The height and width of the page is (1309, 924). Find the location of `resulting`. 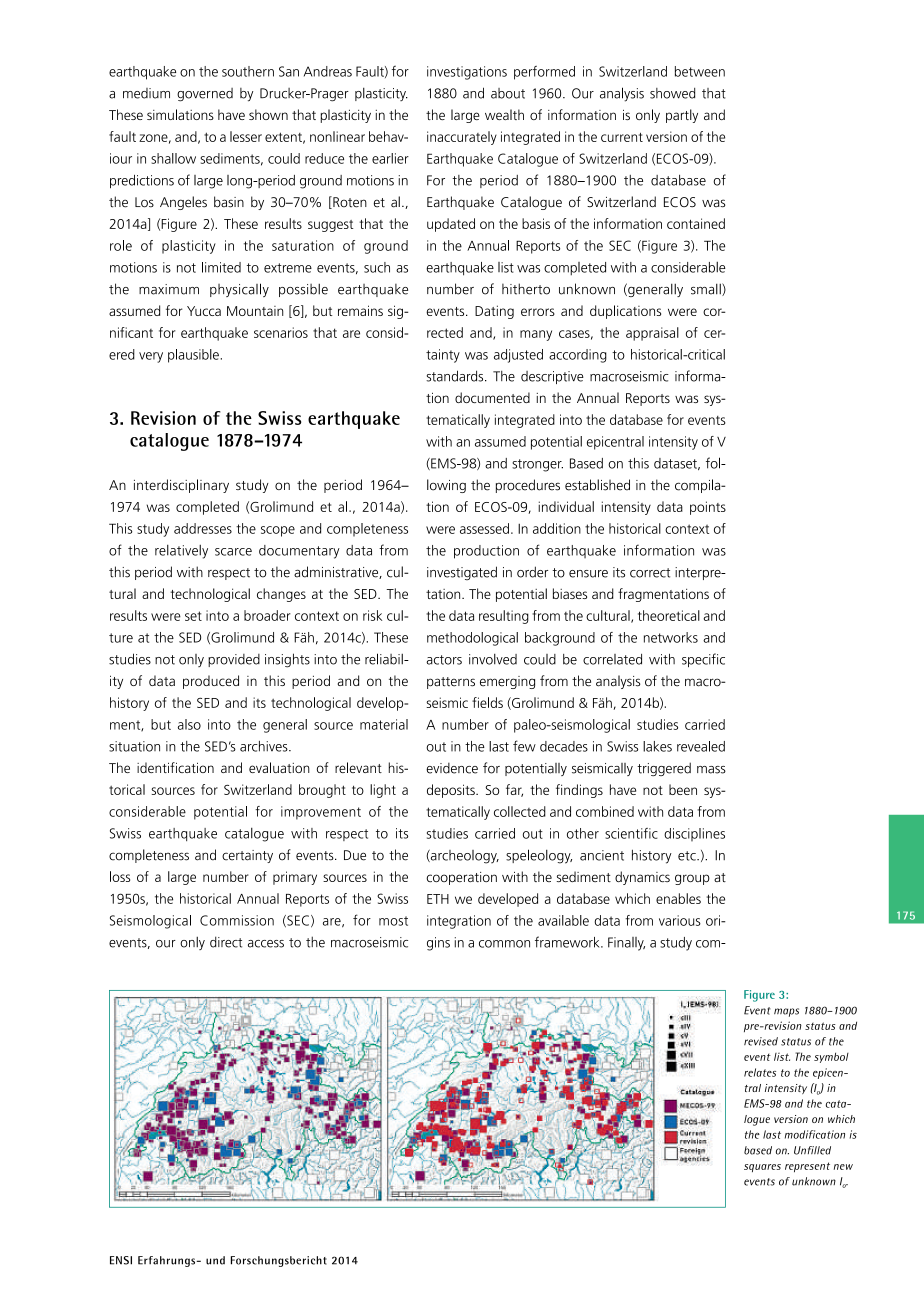

resulting is located at coordinates (504, 617).
